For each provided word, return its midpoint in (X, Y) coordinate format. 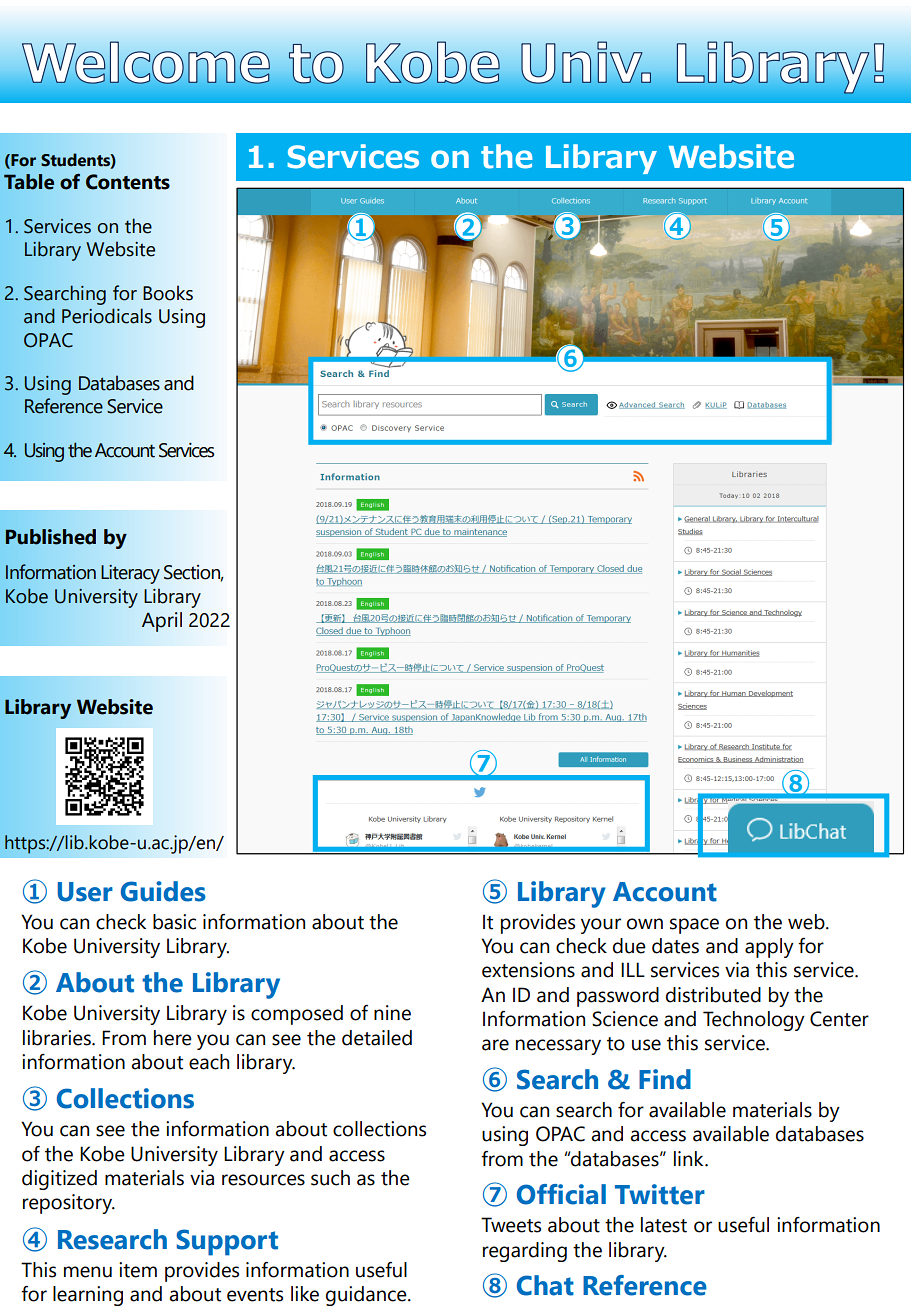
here (173, 1038)
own (645, 924)
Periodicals (107, 316)
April (162, 622)
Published (50, 537)
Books (168, 293)
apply (769, 948)
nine (392, 1013)
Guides (163, 891)
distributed (713, 995)
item (138, 1270)
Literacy (130, 574)
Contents (128, 182)
